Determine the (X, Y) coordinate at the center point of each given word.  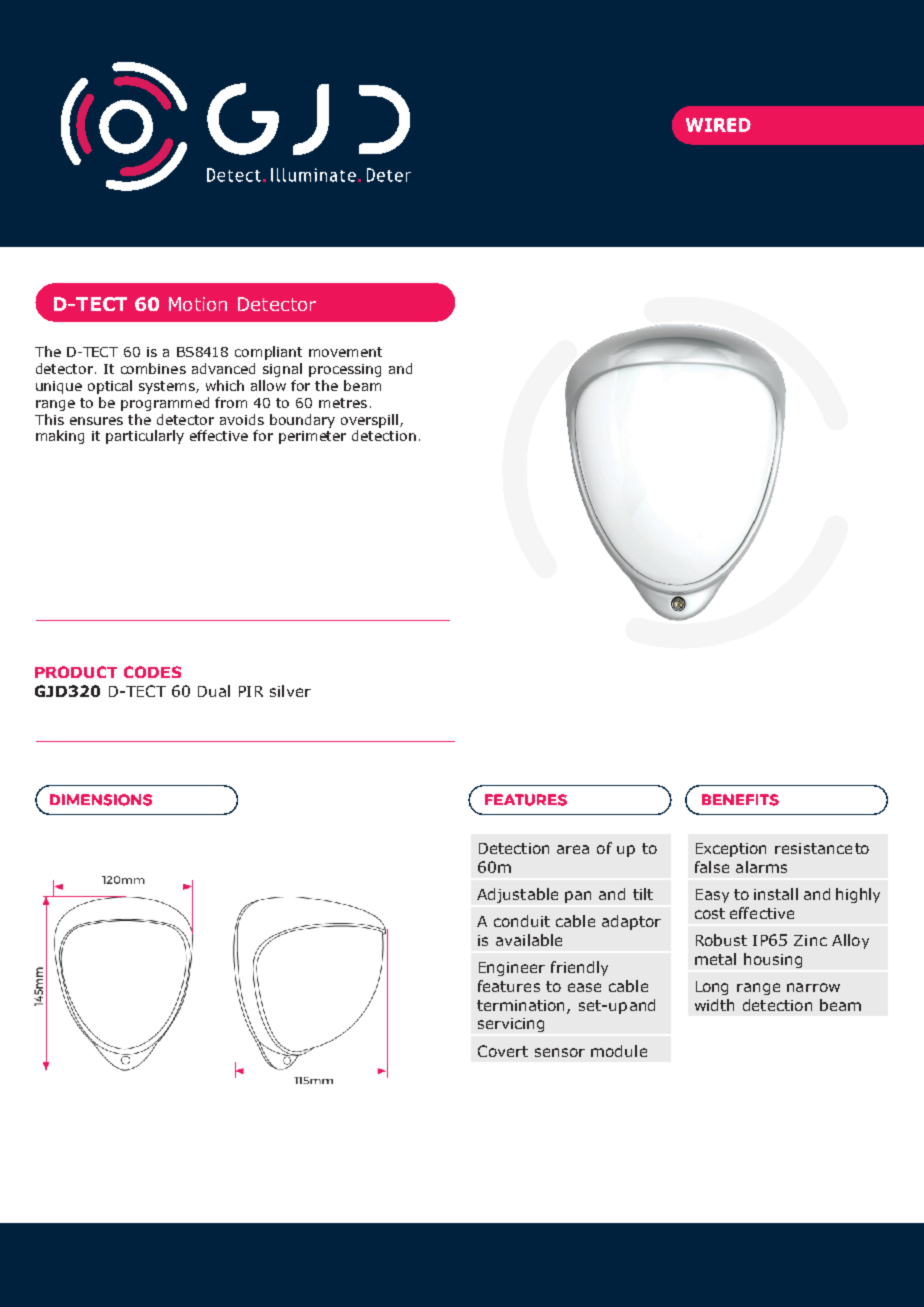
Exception (731, 850)
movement (345, 352)
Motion (198, 304)
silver (290, 691)
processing (345, 370)
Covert (503, 1051)
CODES (152, 672)
